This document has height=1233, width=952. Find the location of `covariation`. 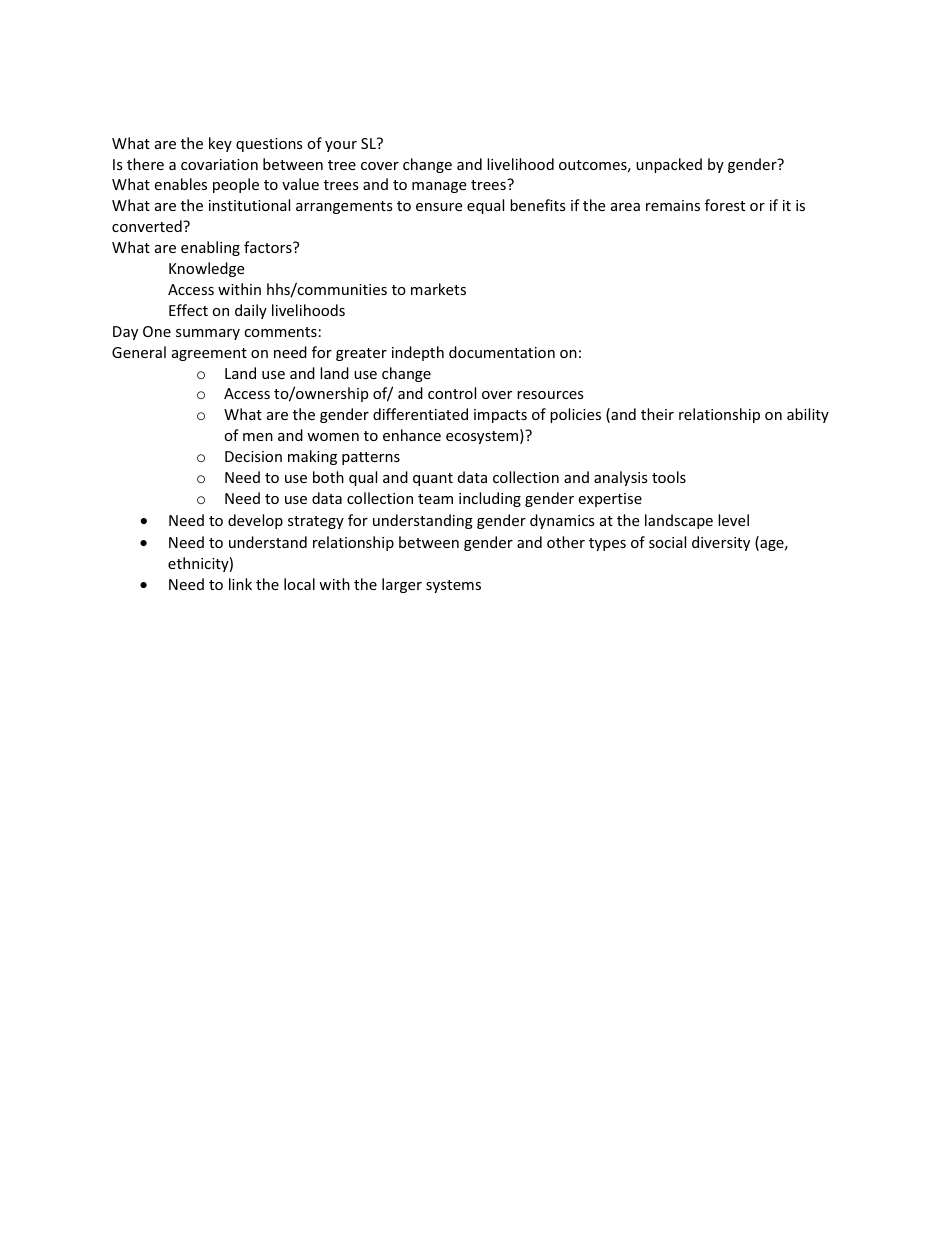

covariation is located at coordinates (219, 164).
